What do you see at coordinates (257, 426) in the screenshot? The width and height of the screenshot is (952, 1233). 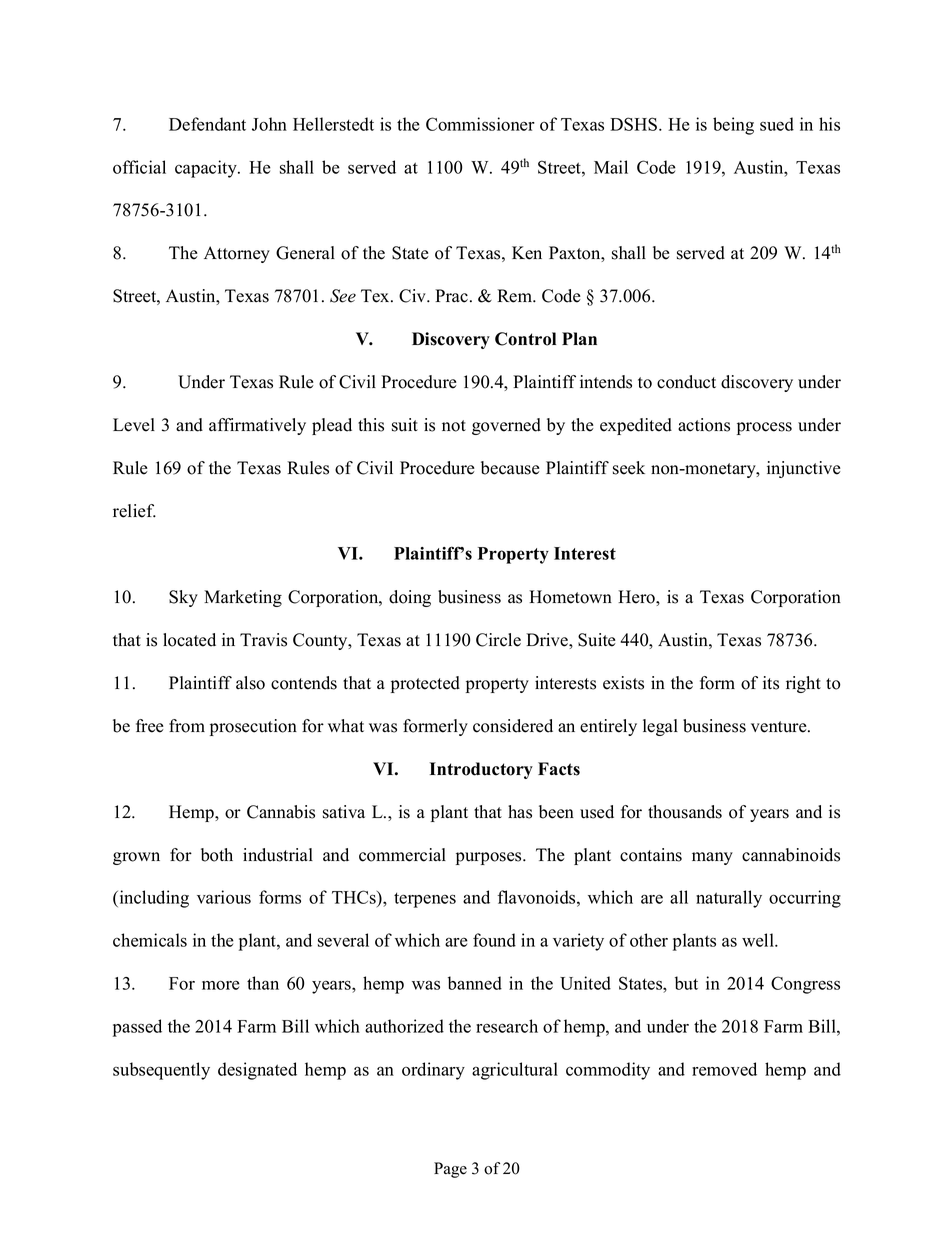 I see `affirmatively` at bounding box center [257, 426].
